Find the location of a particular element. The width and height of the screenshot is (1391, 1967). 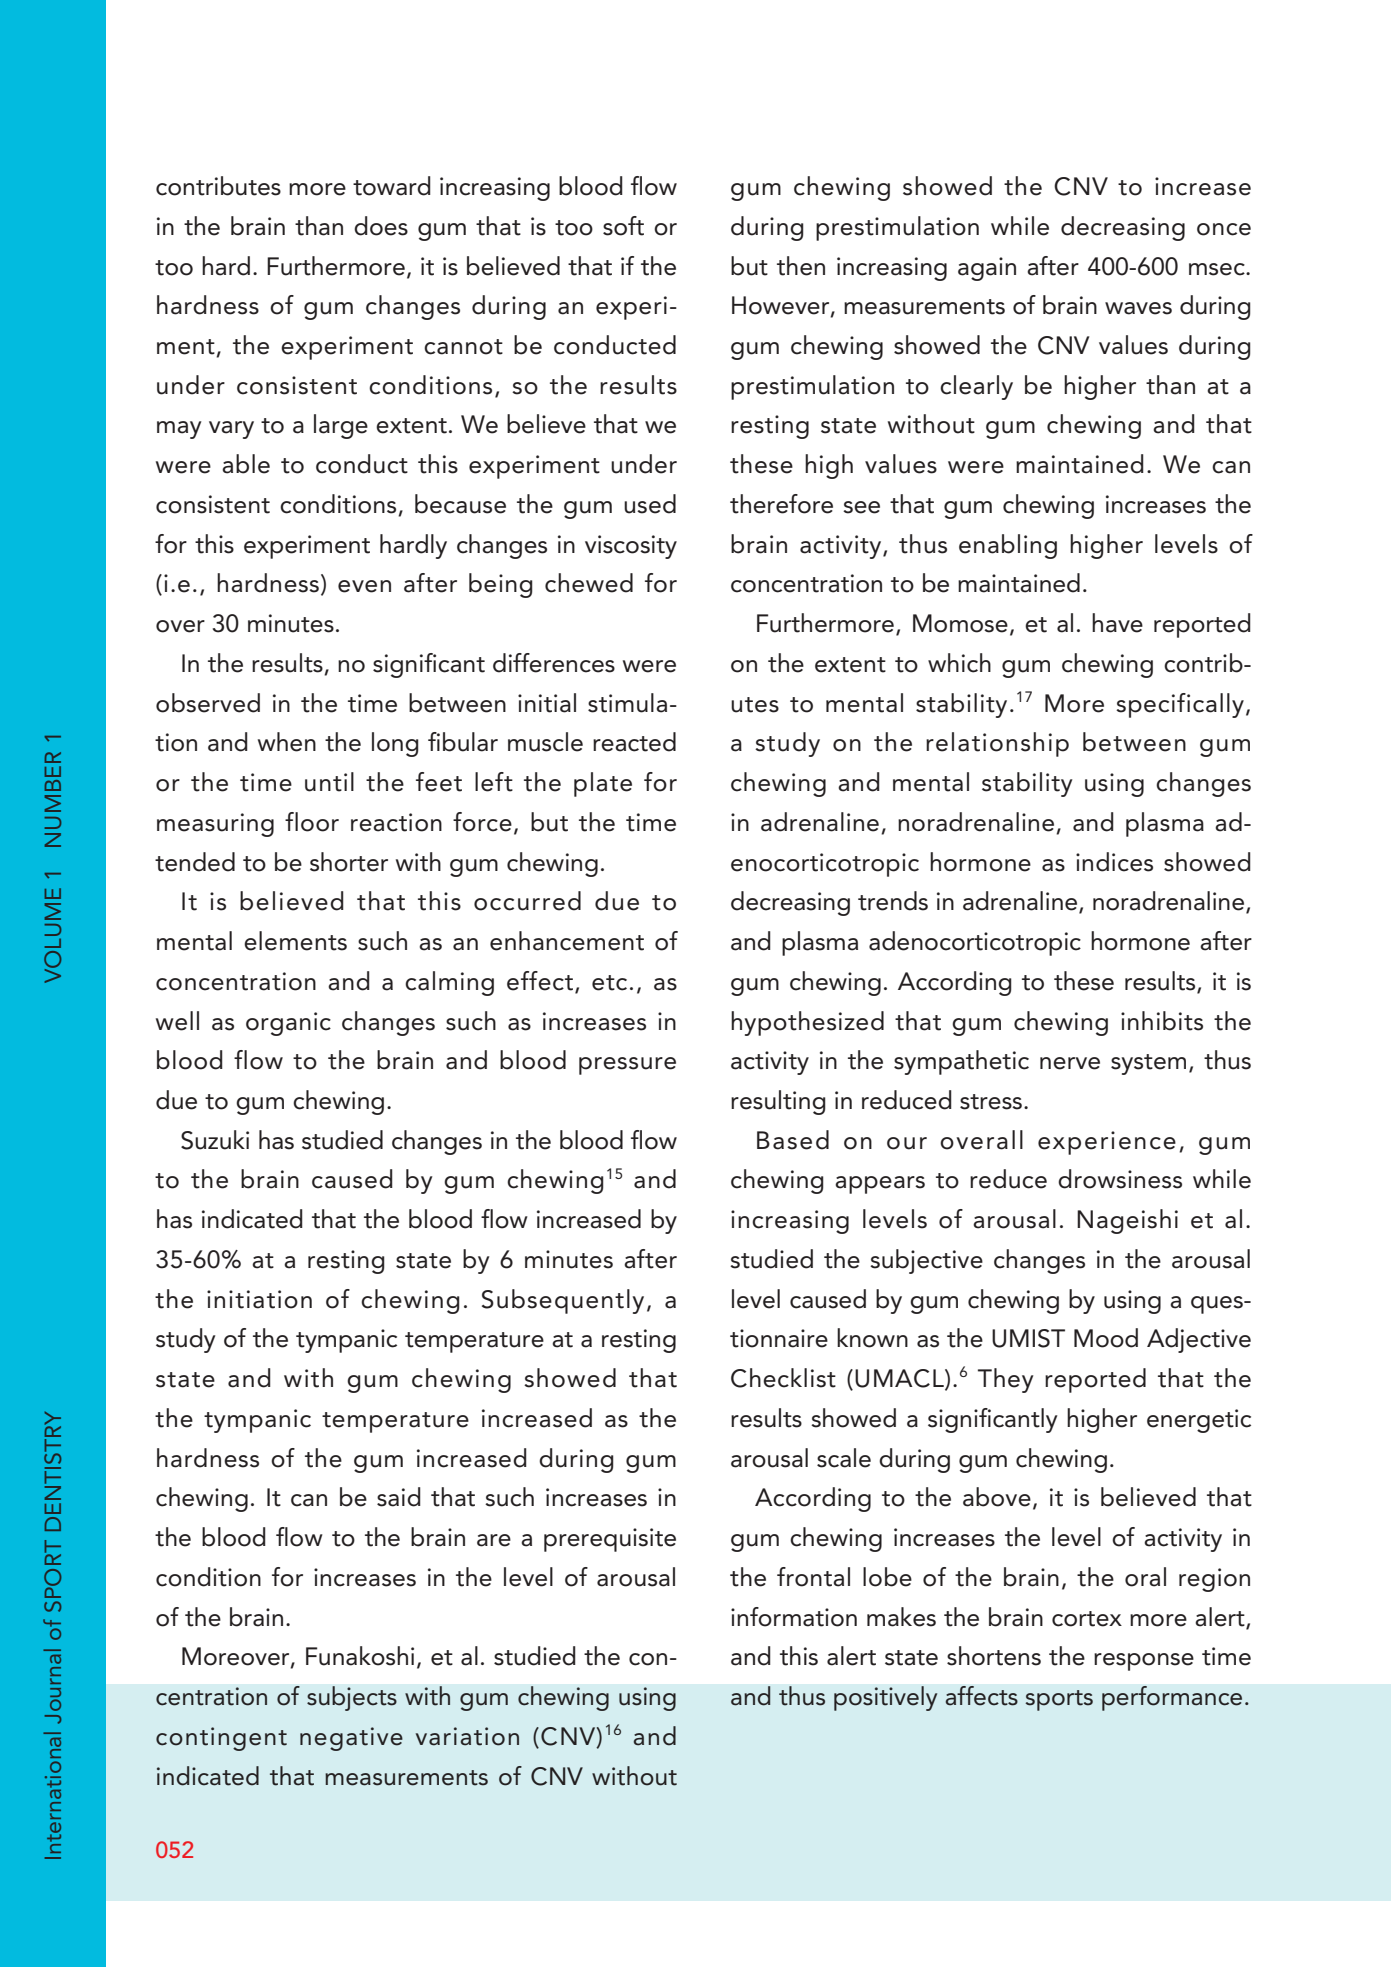

inhibits is located at coordinates (1162, 1021).
